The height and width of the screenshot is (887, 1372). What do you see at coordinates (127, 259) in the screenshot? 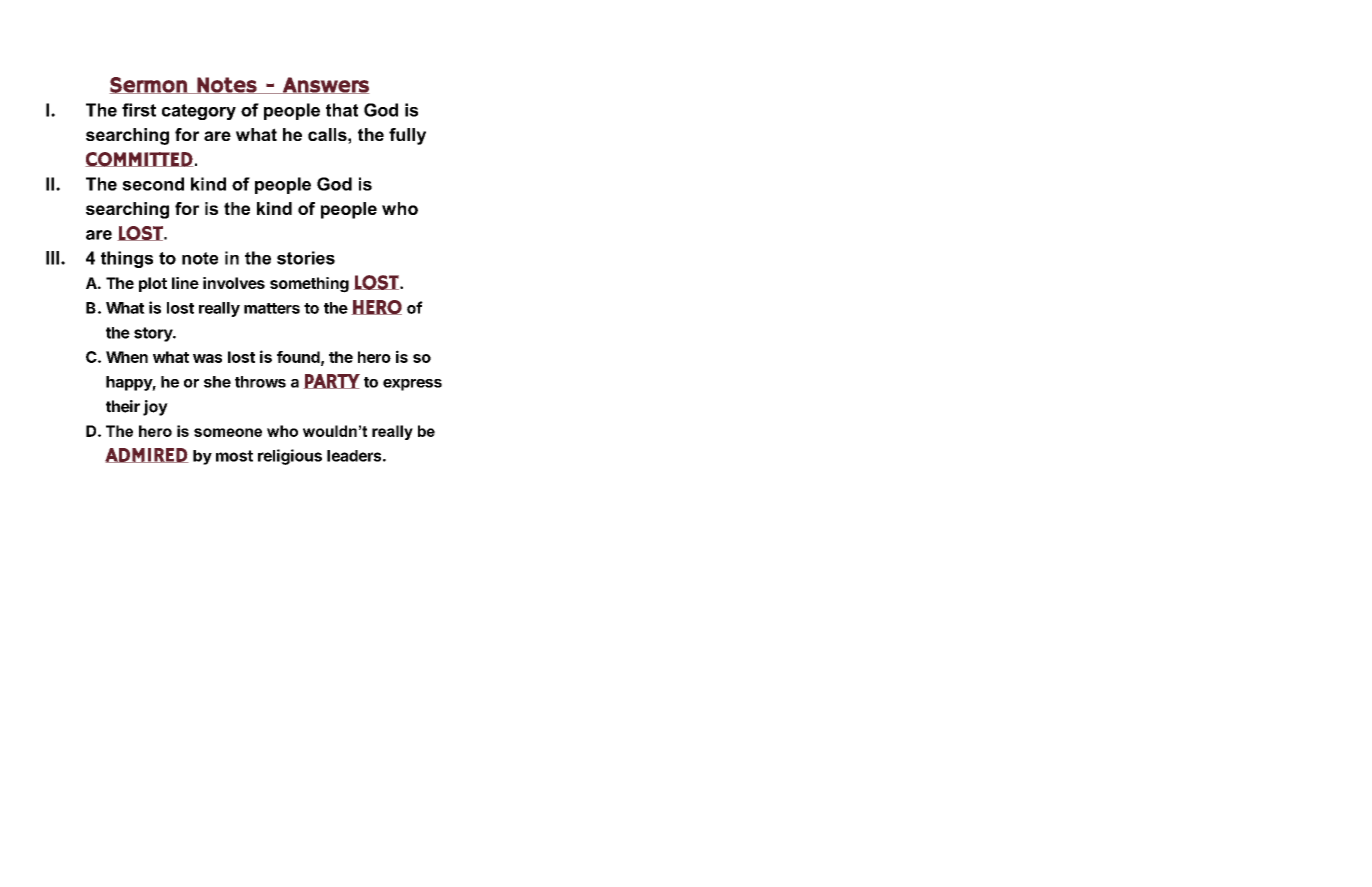
I see `things` at bounding box center [127, 259].
